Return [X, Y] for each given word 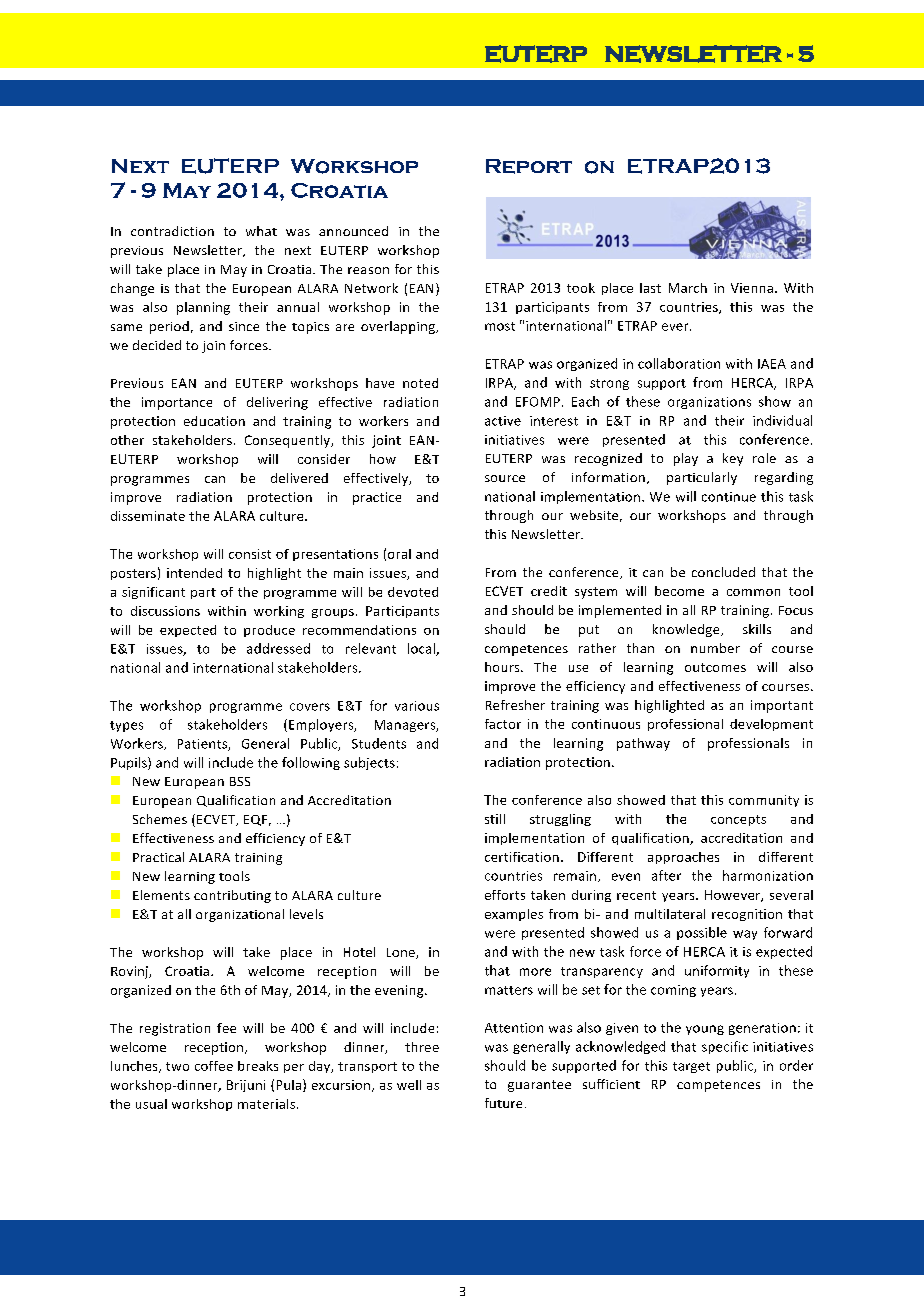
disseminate [148, 516]
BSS [240, 781]
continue [729, 497]
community [764, 801]
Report [529, 166]
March [688, 288]
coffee [214, 1066]
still [495, 819]
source [505, 478]
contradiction [172, 231]
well [409, 1085]
